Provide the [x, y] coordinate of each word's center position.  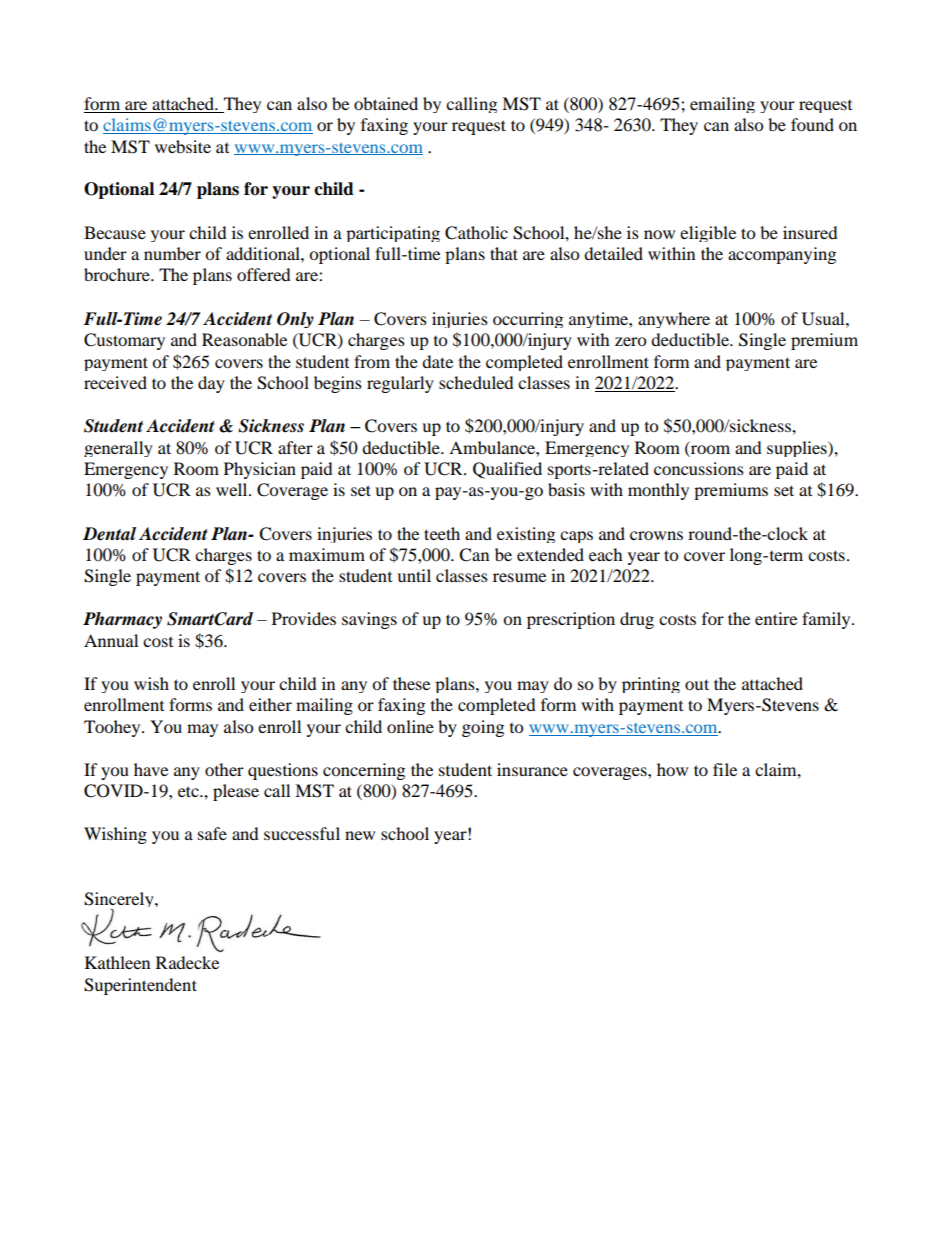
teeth [442, 533]
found [812, 124]
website [183, 146]
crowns [656, 535]
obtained [386, 103]
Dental [109, 534]
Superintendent [140, 986]
